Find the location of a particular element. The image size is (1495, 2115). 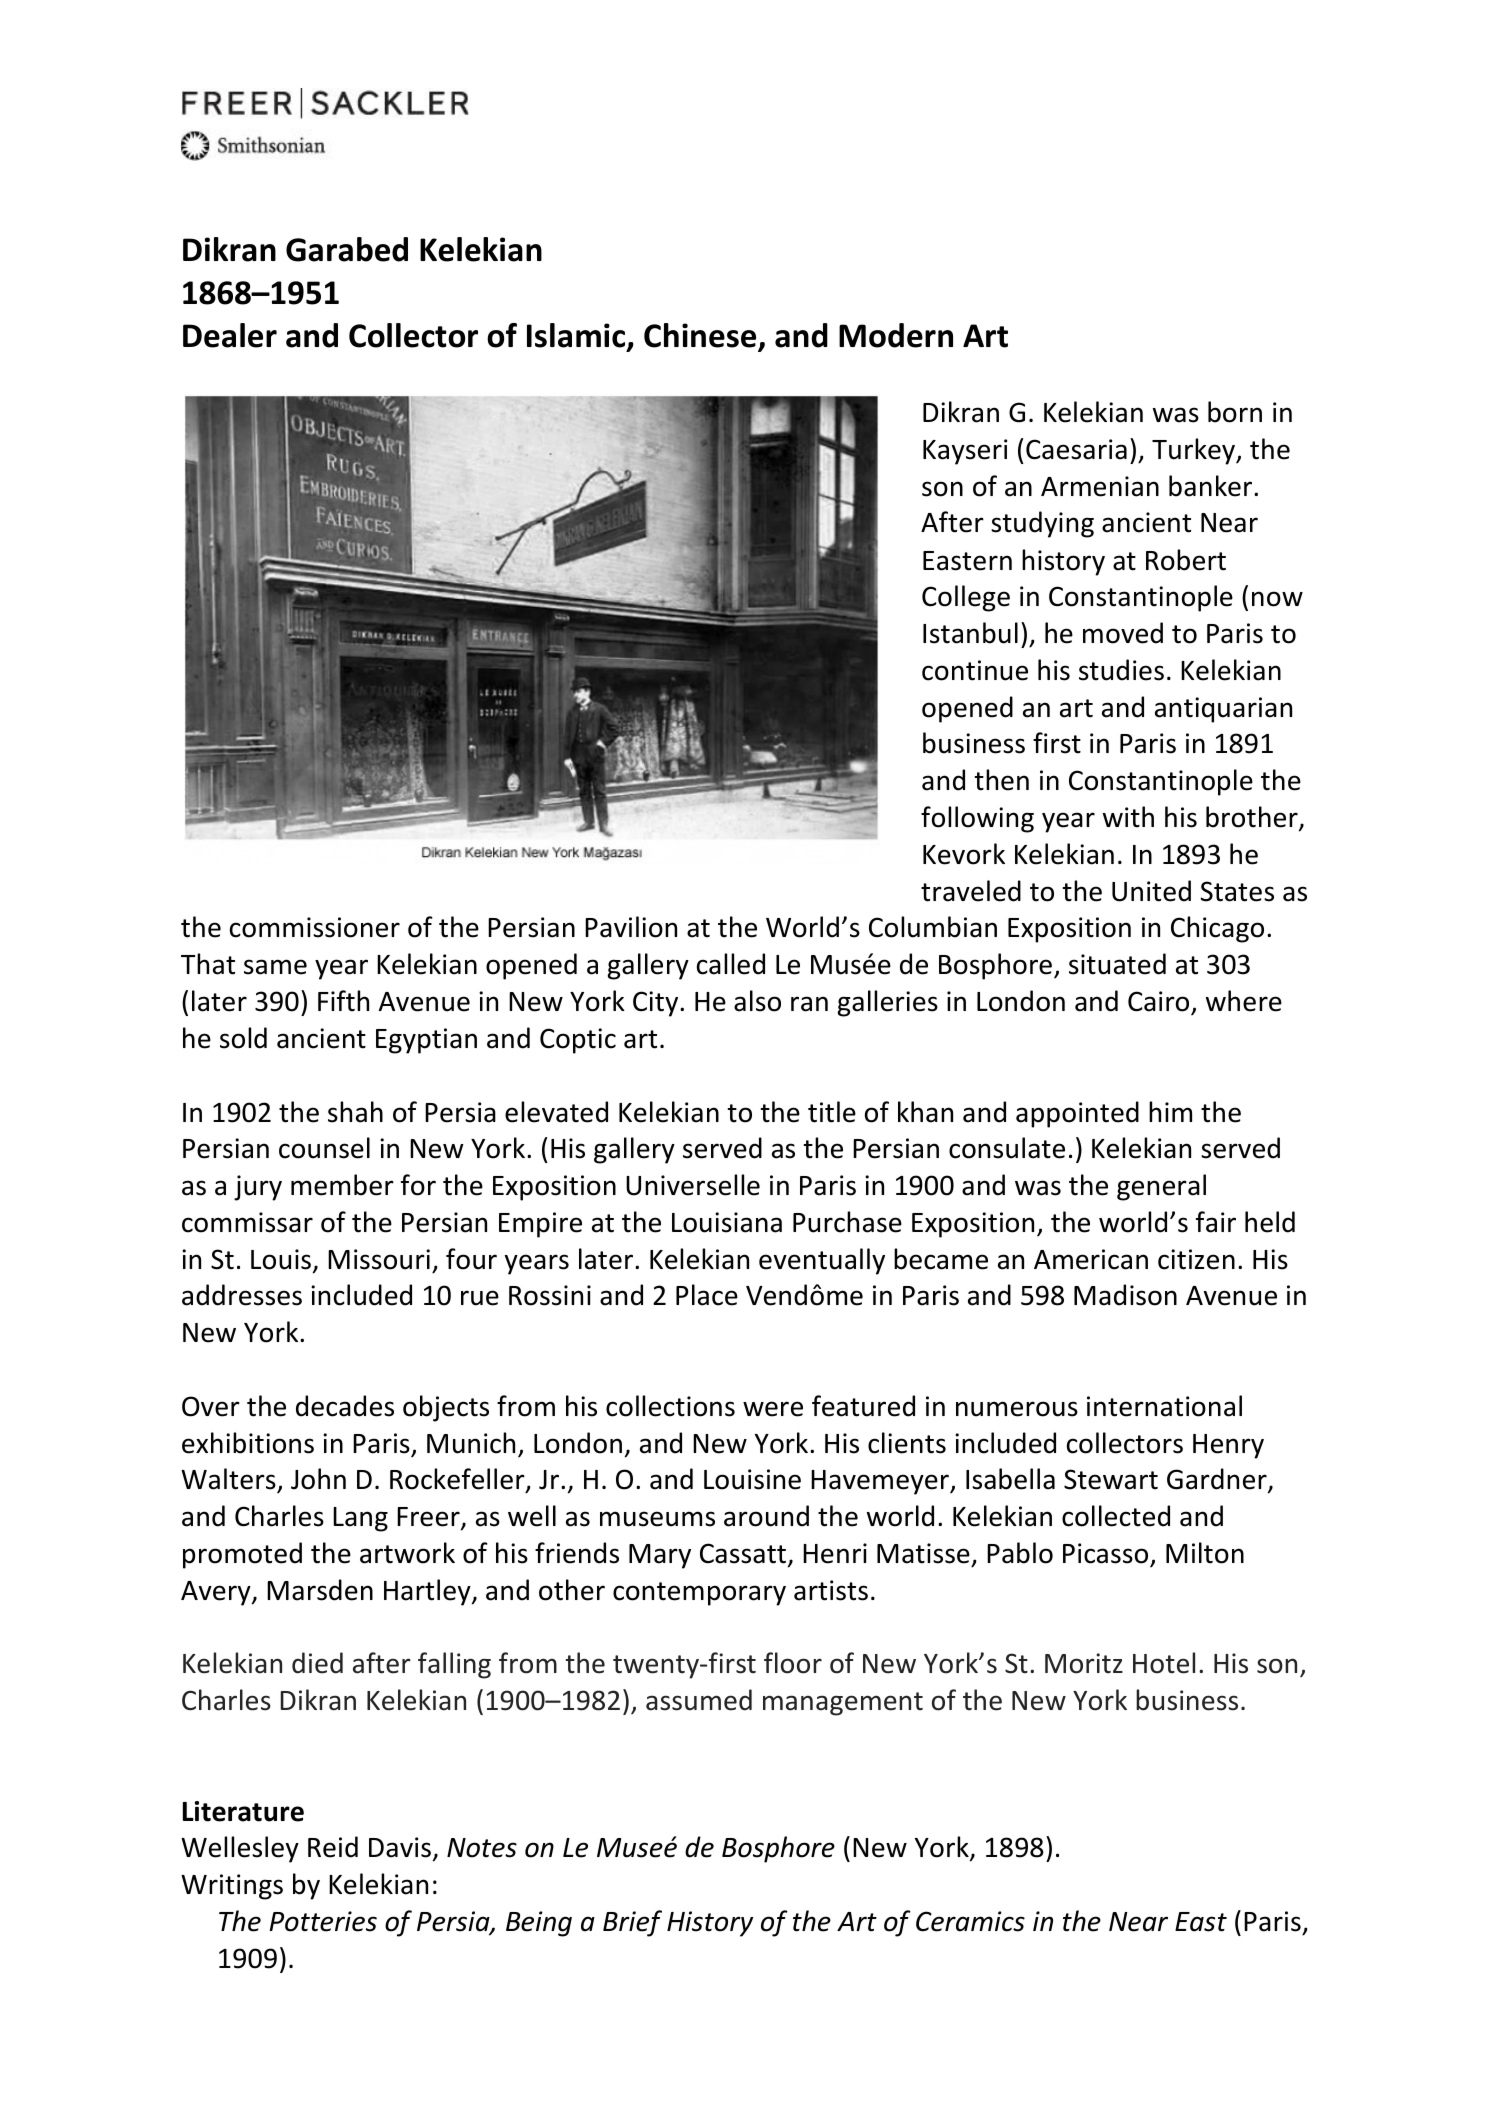

Dealer is located at coordinates (230, 335).
